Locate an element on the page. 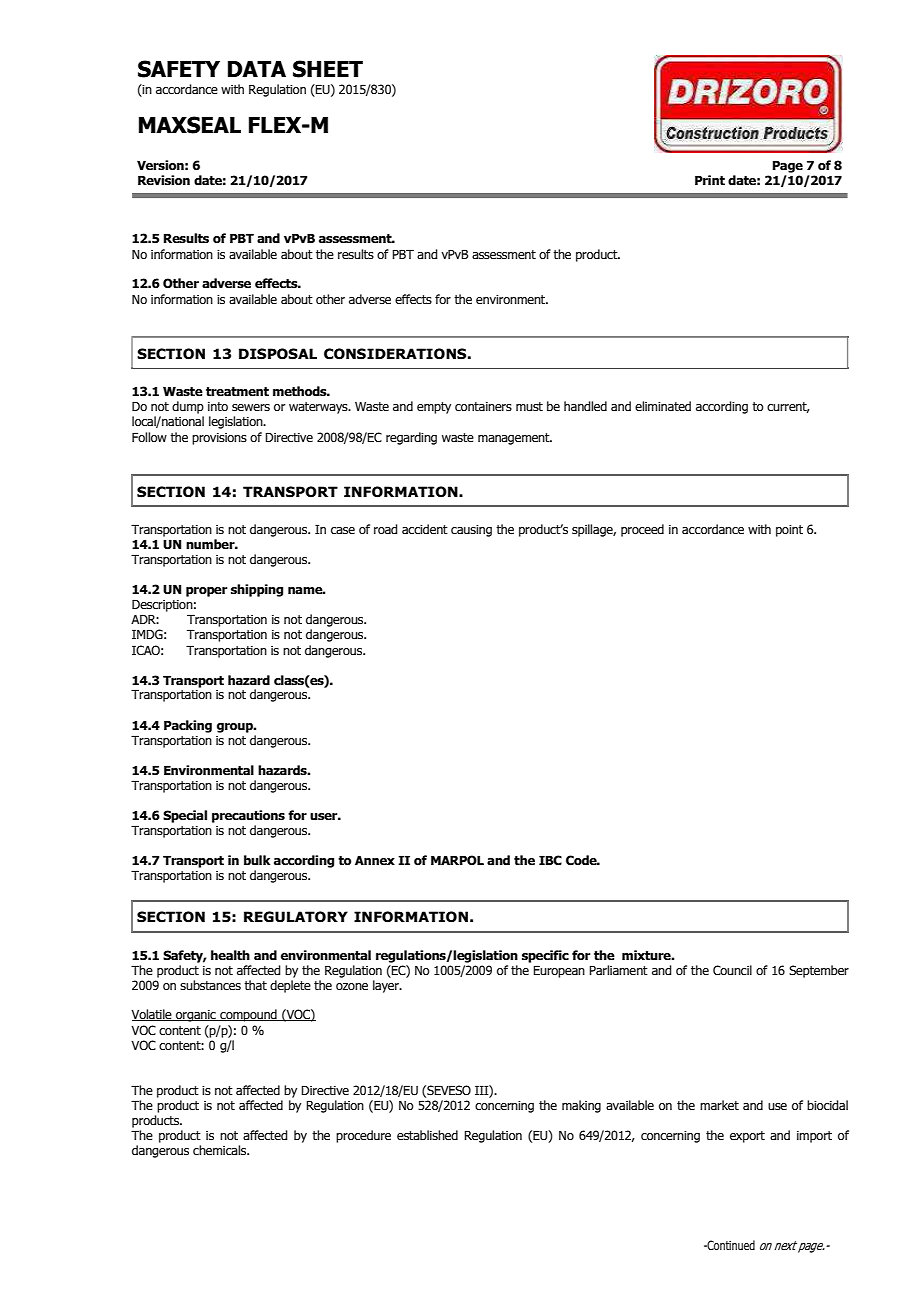 Image resolution: width=924 pixels, height=1309 pixels. Continued is located at coordinates (730, 1245).
